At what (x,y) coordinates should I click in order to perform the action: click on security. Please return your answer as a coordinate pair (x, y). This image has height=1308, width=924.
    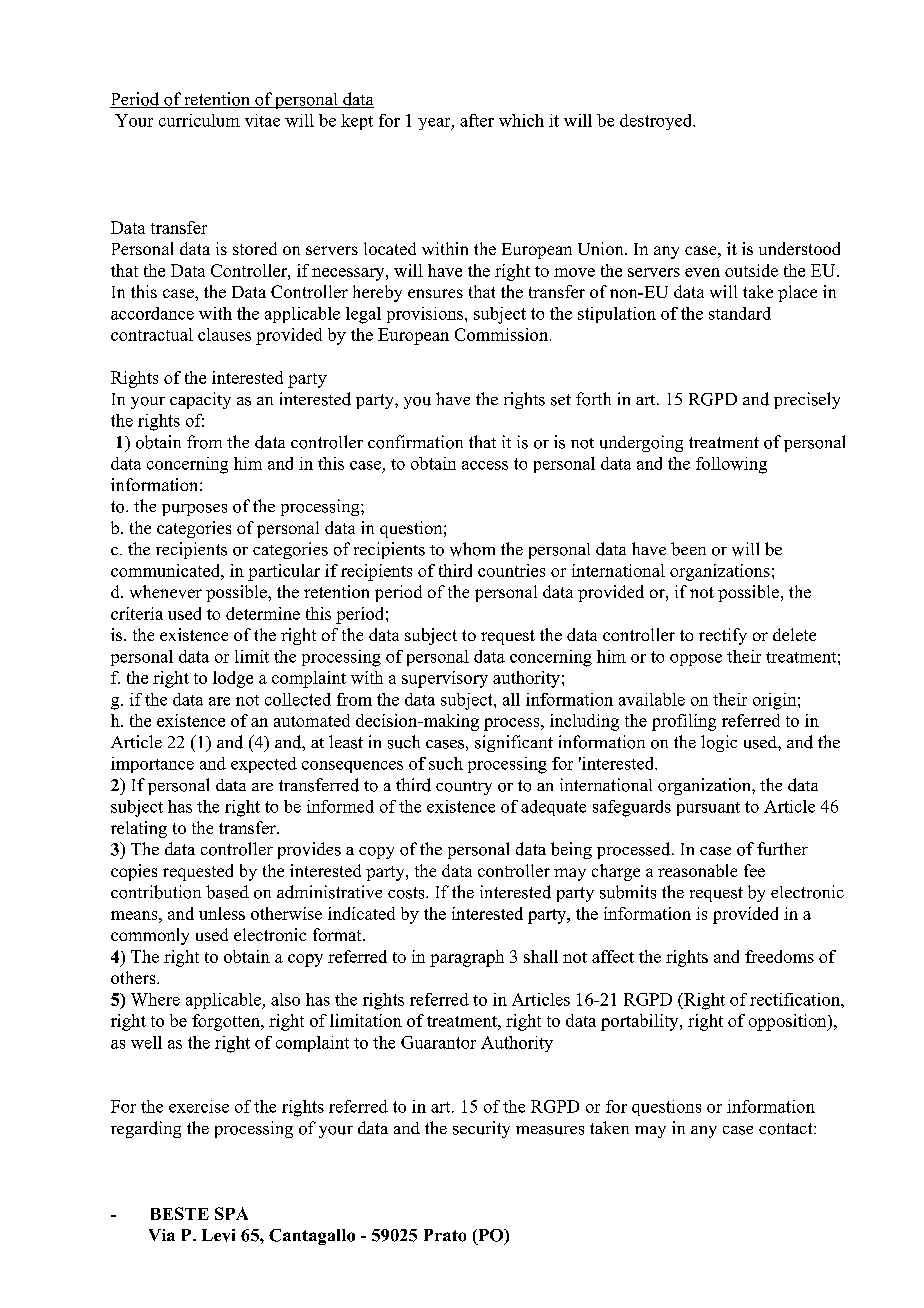
    Looking at the image, I should click on (481, 1129).
